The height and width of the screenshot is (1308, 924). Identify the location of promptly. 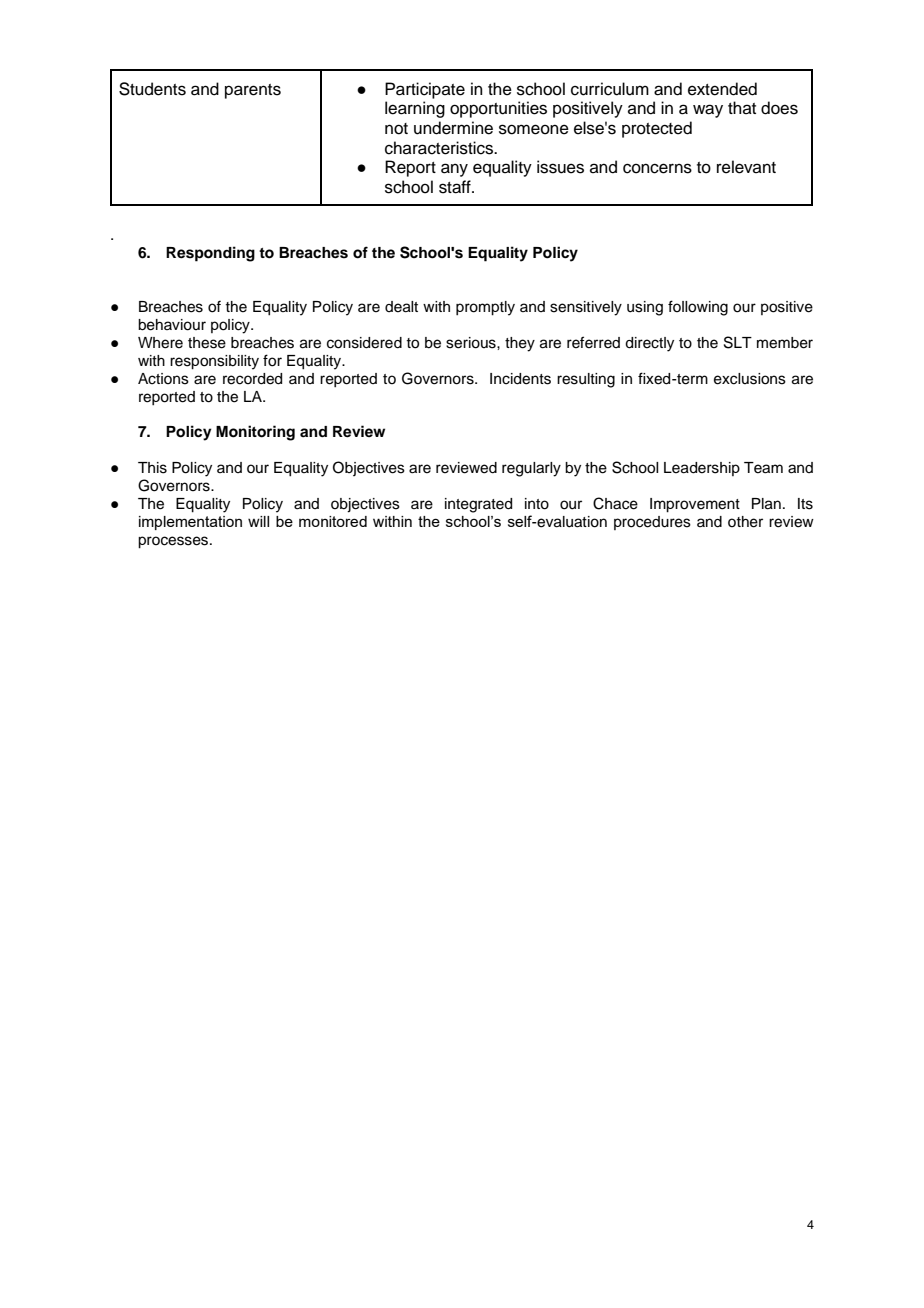
(485, 308).
